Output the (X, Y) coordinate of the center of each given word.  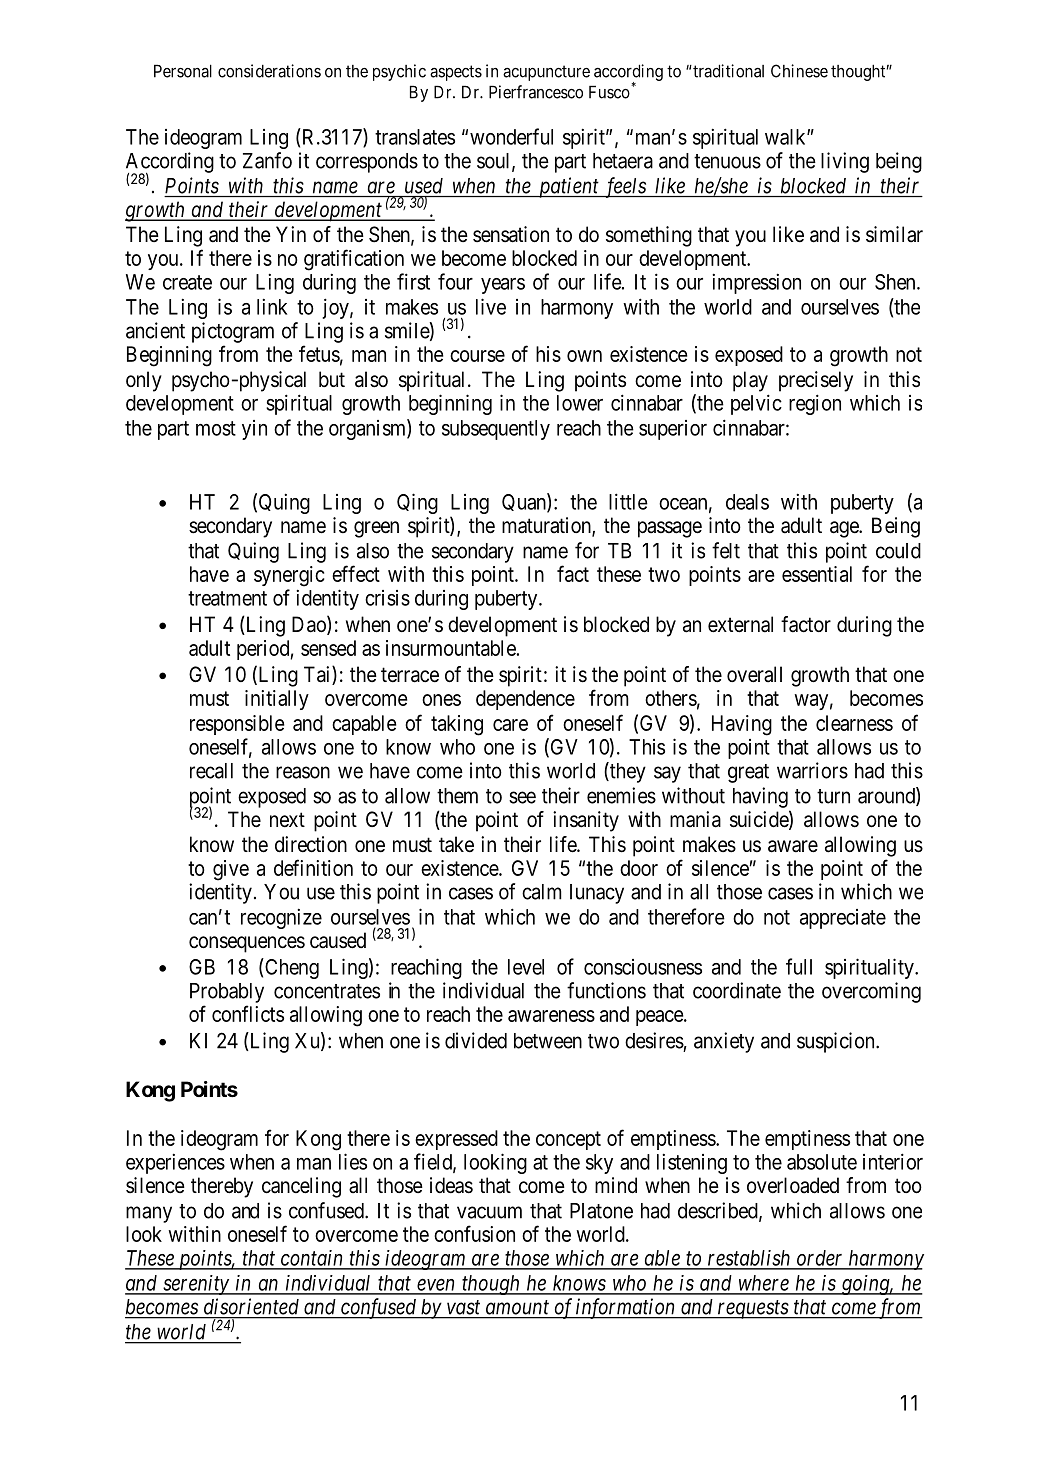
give (231, 870)
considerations (269, 71)
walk (786, 137)
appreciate (843, 919)
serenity (196, 1285)
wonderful (511, 136)
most (216, 428)
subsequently (496, 430)
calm (542, 892)
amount (517, 1307)
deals (747, 502)
